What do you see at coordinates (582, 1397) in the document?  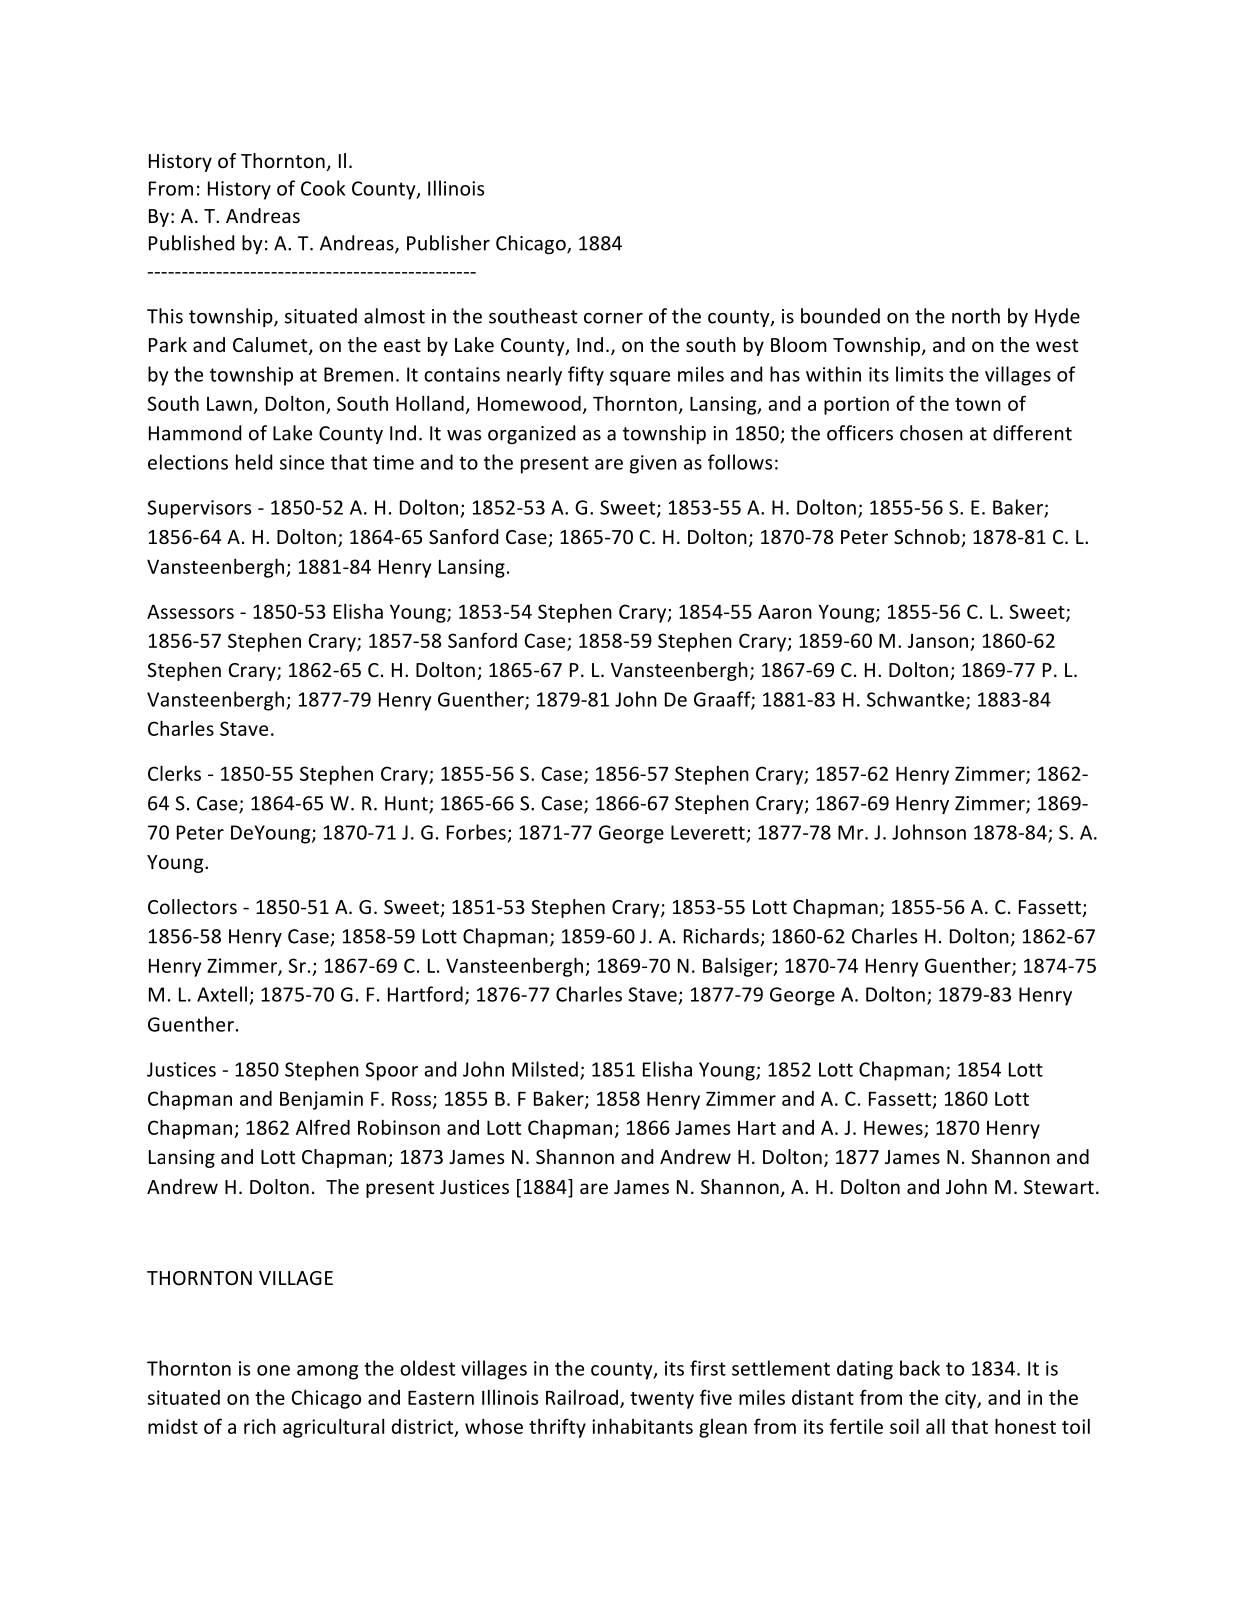 I see `Railroad` at bounding box center [582, 1397].
